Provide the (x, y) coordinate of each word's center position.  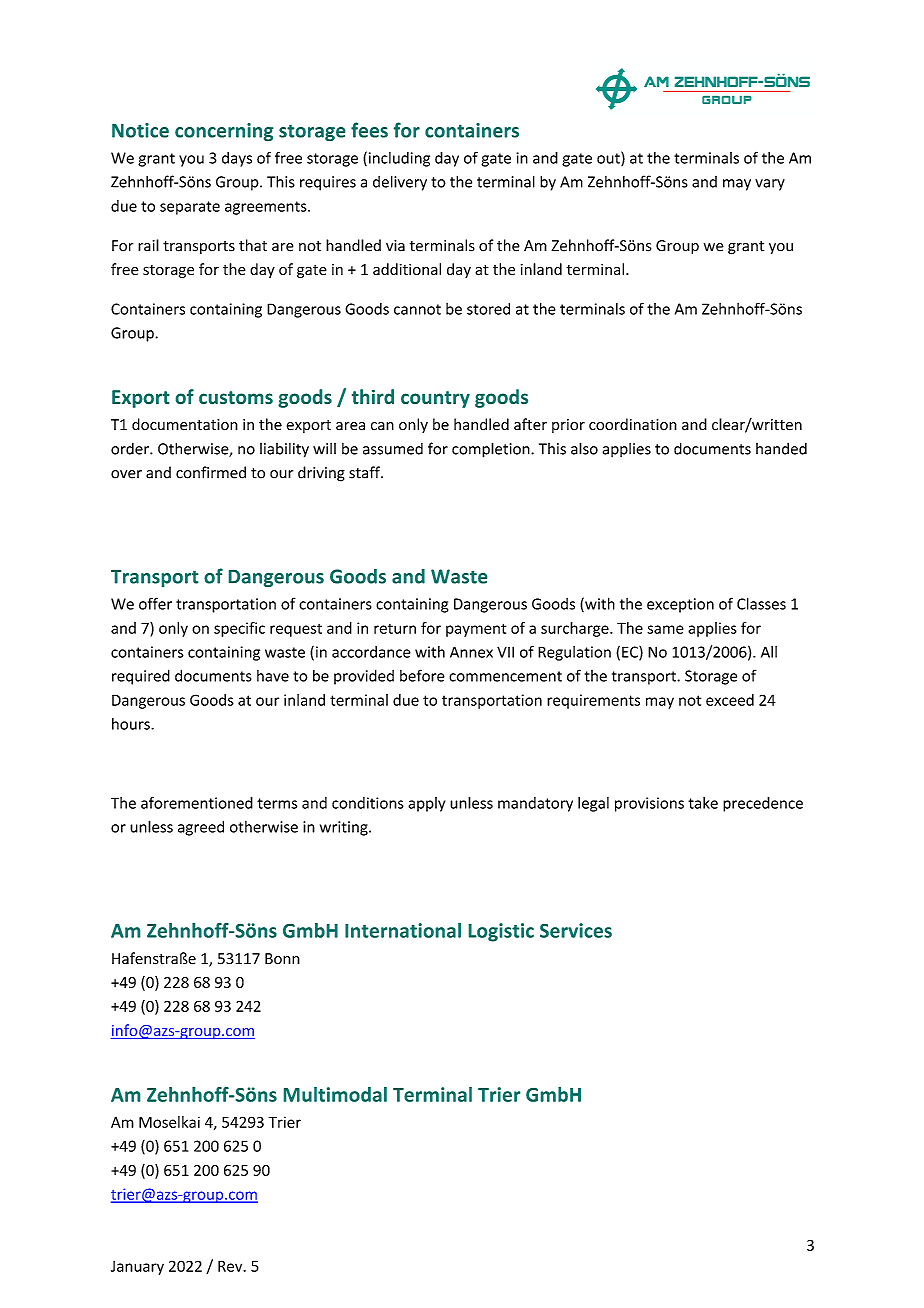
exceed (730, 700)
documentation (185, 424)
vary (770, 185)
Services (576, 930)
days (237, 159)
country (435, 399)
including (398, 159)
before (422, 675)
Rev (231, 1266)
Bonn (282, 959)
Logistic (501, 932)
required (141, 677)
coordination (633, 424)
